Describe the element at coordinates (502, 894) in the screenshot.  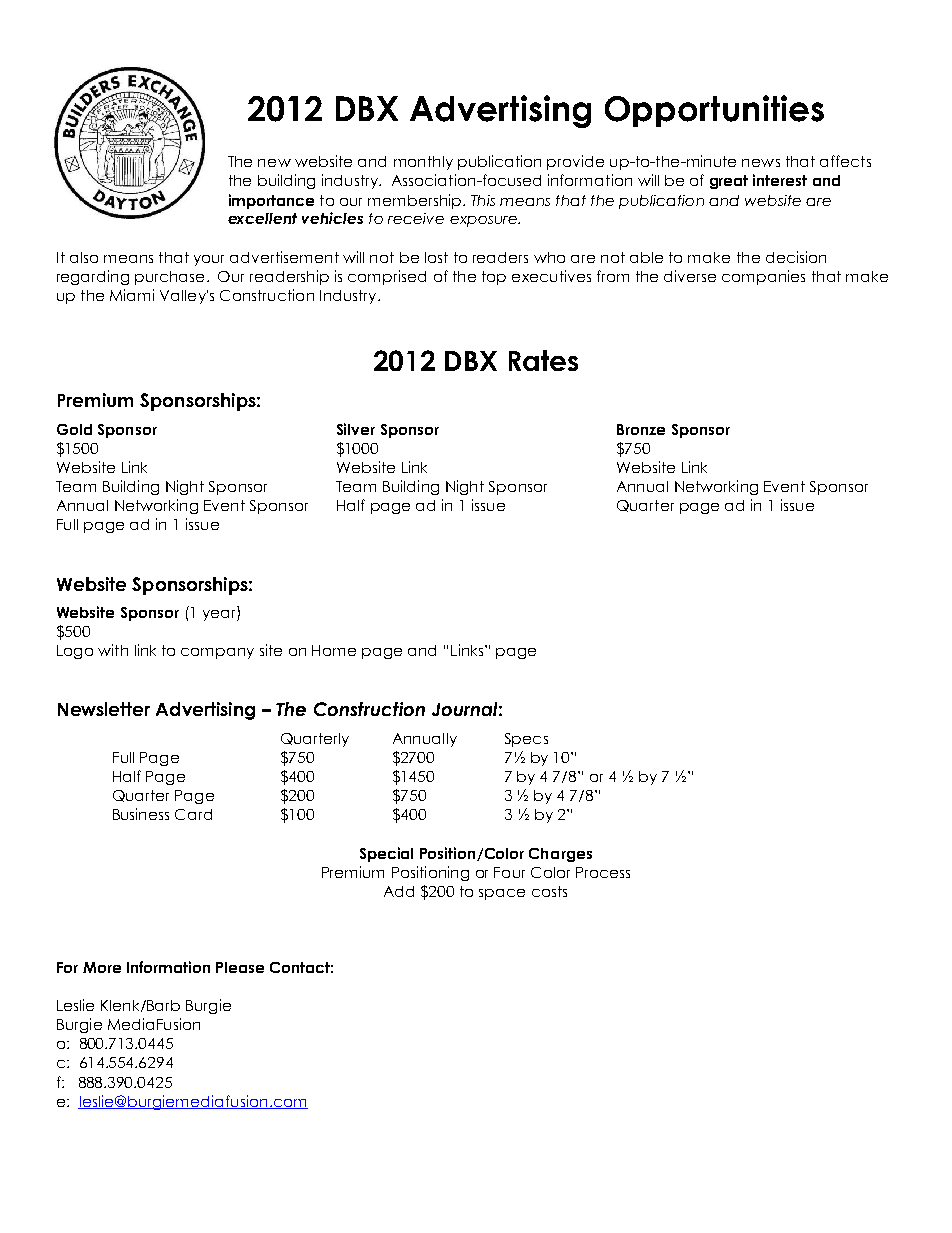
I see `space` at that location.
